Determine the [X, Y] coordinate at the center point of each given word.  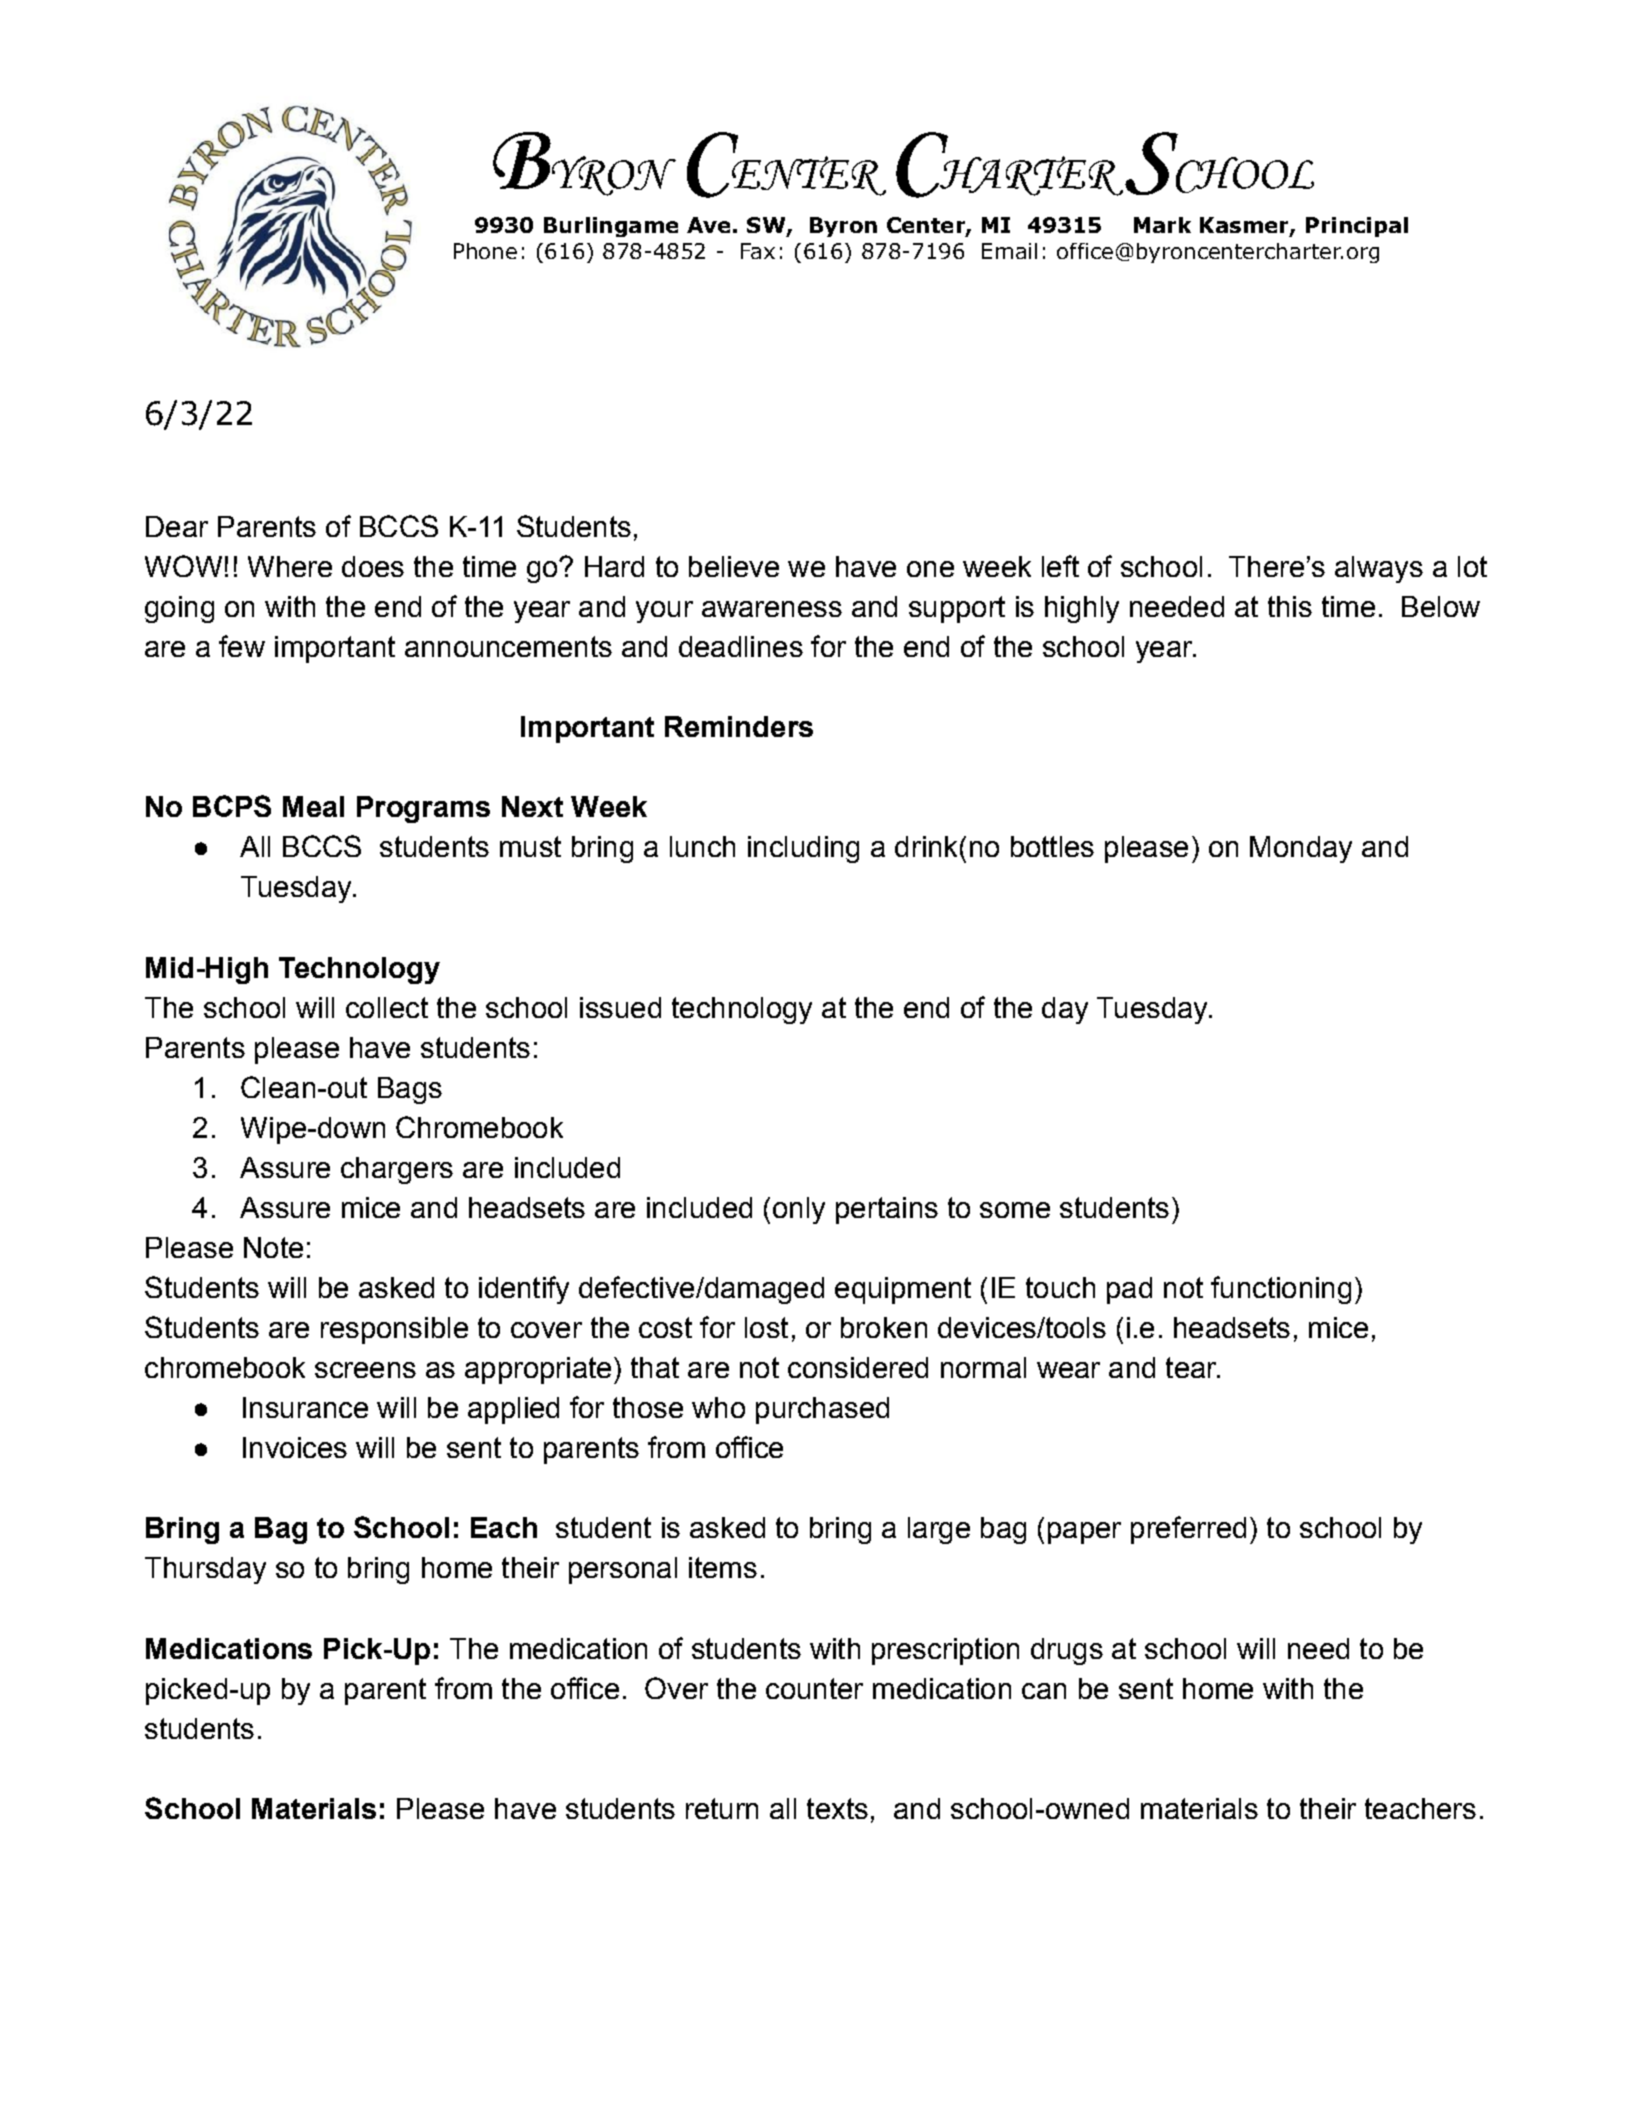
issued [620, 1007]
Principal [1357, 227]
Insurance [305, 1407]
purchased [822, 1410]
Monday [1301, 849]
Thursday [205, 1570]
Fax [758, 251]
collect [387, 1007]
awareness [772, 609]
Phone [485, 251]
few [242, 646]
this [1290, 606]
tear [1192, 1367]
